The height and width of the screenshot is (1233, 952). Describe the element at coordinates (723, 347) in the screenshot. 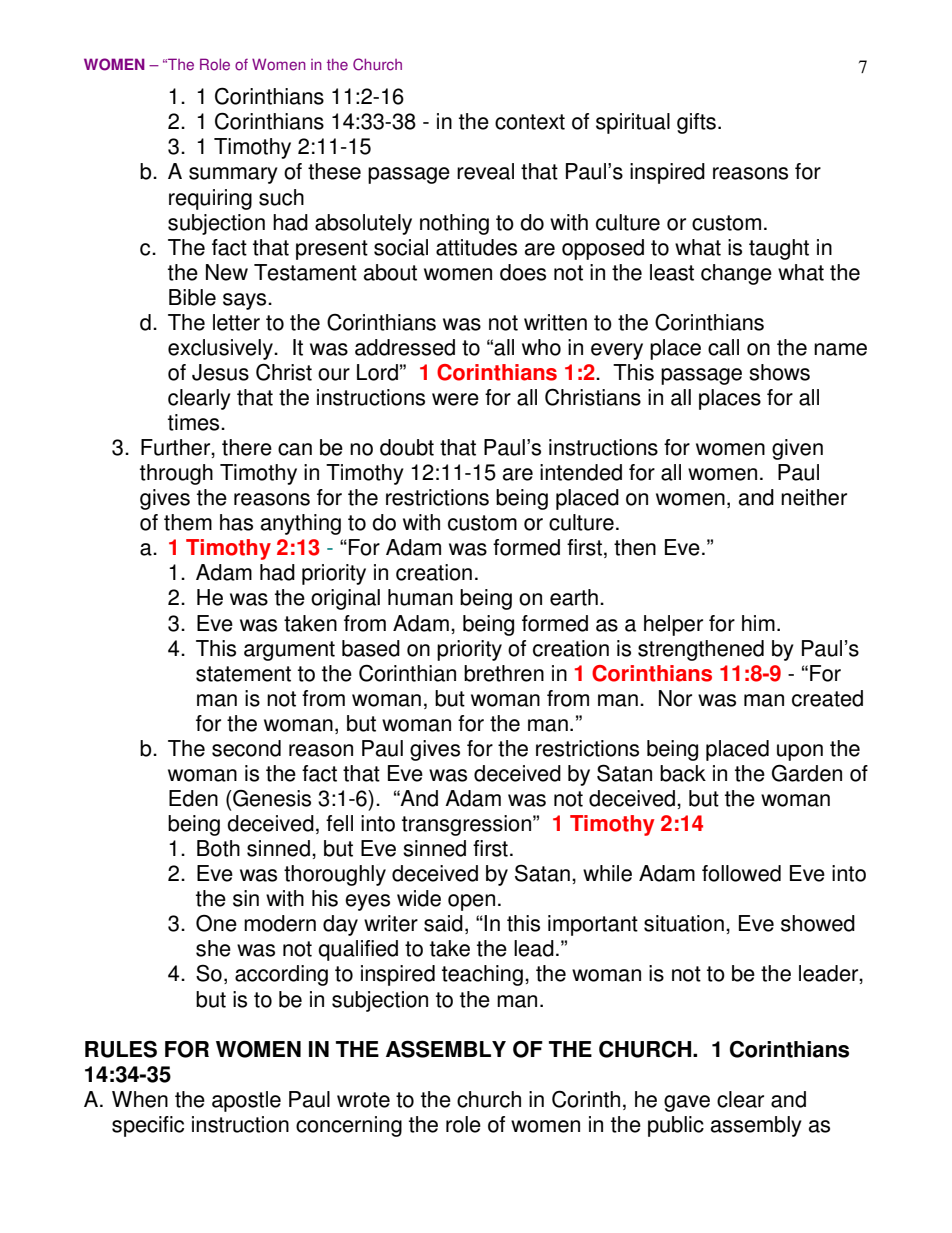

I see `call` at that location.
